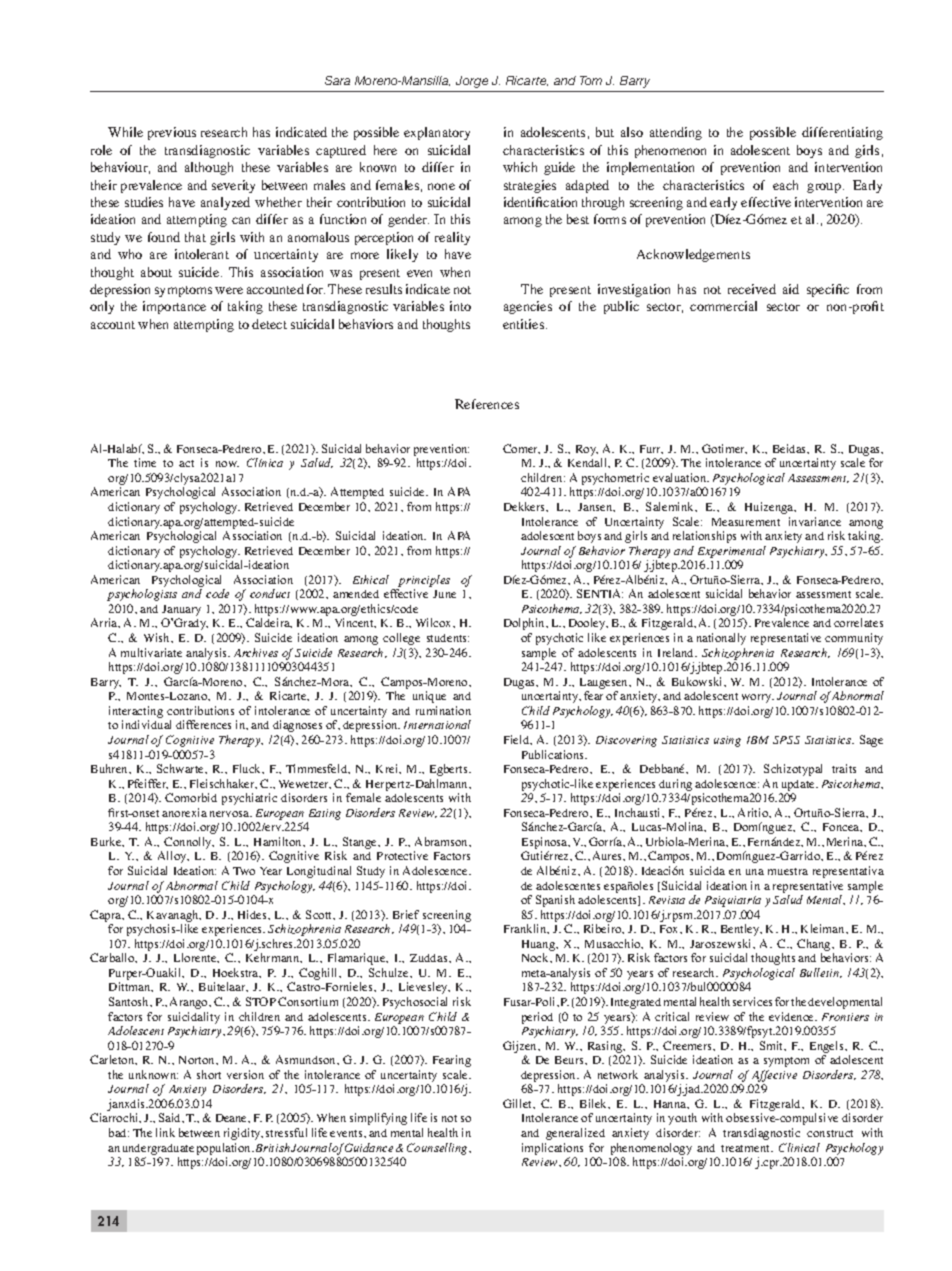 This image has width=952, height=1271. What do you see at coordinates (755, 872) in the image?
I see `una` at bounding box center [755, 872].
